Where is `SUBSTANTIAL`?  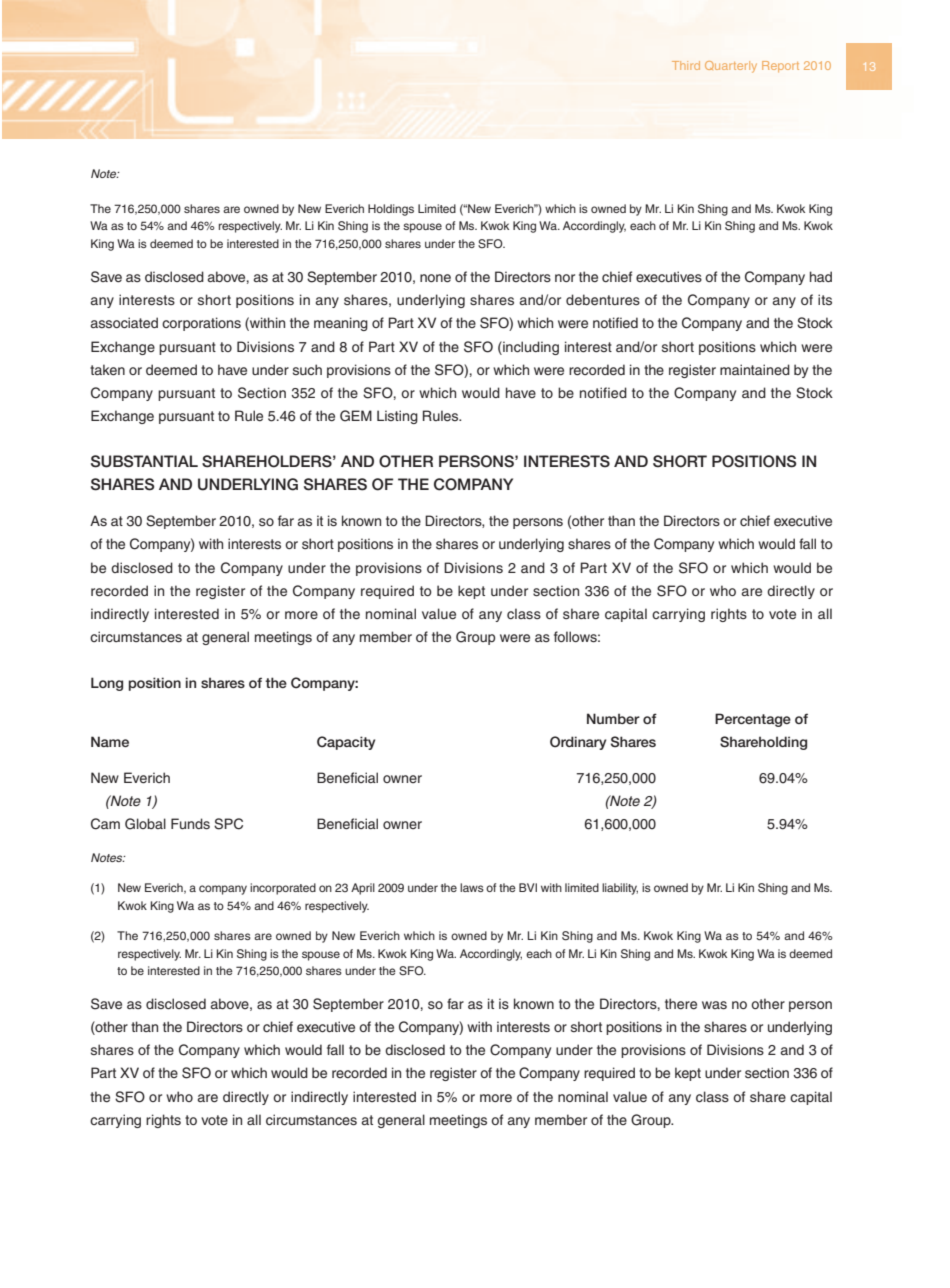
SUBSTANTIAL is located at coordinates (144, 461).
